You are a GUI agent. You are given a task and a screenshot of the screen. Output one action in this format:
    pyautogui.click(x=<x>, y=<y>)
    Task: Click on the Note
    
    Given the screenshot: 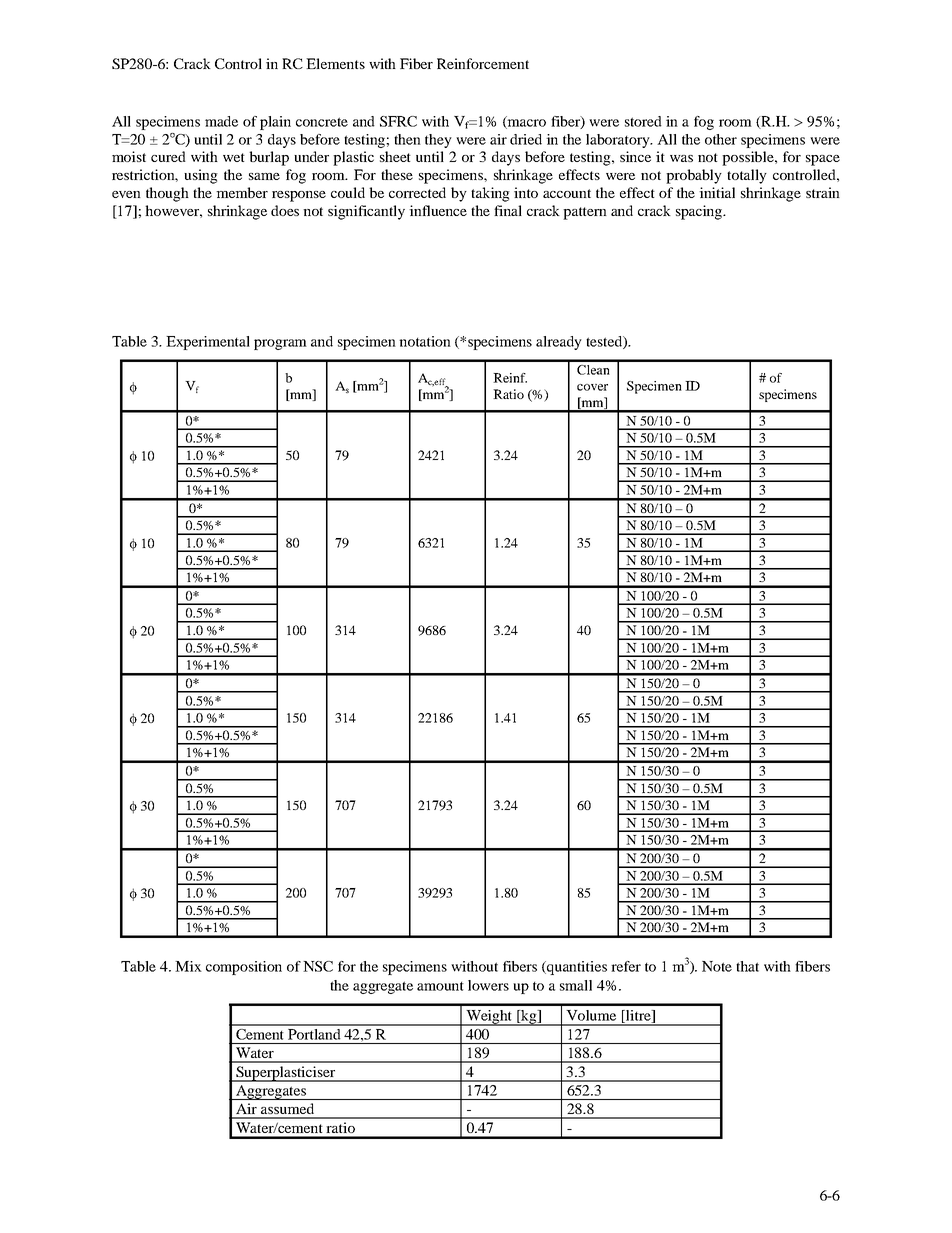 What is the action you would take?
    pyautogui.click(x=717, y=966)
